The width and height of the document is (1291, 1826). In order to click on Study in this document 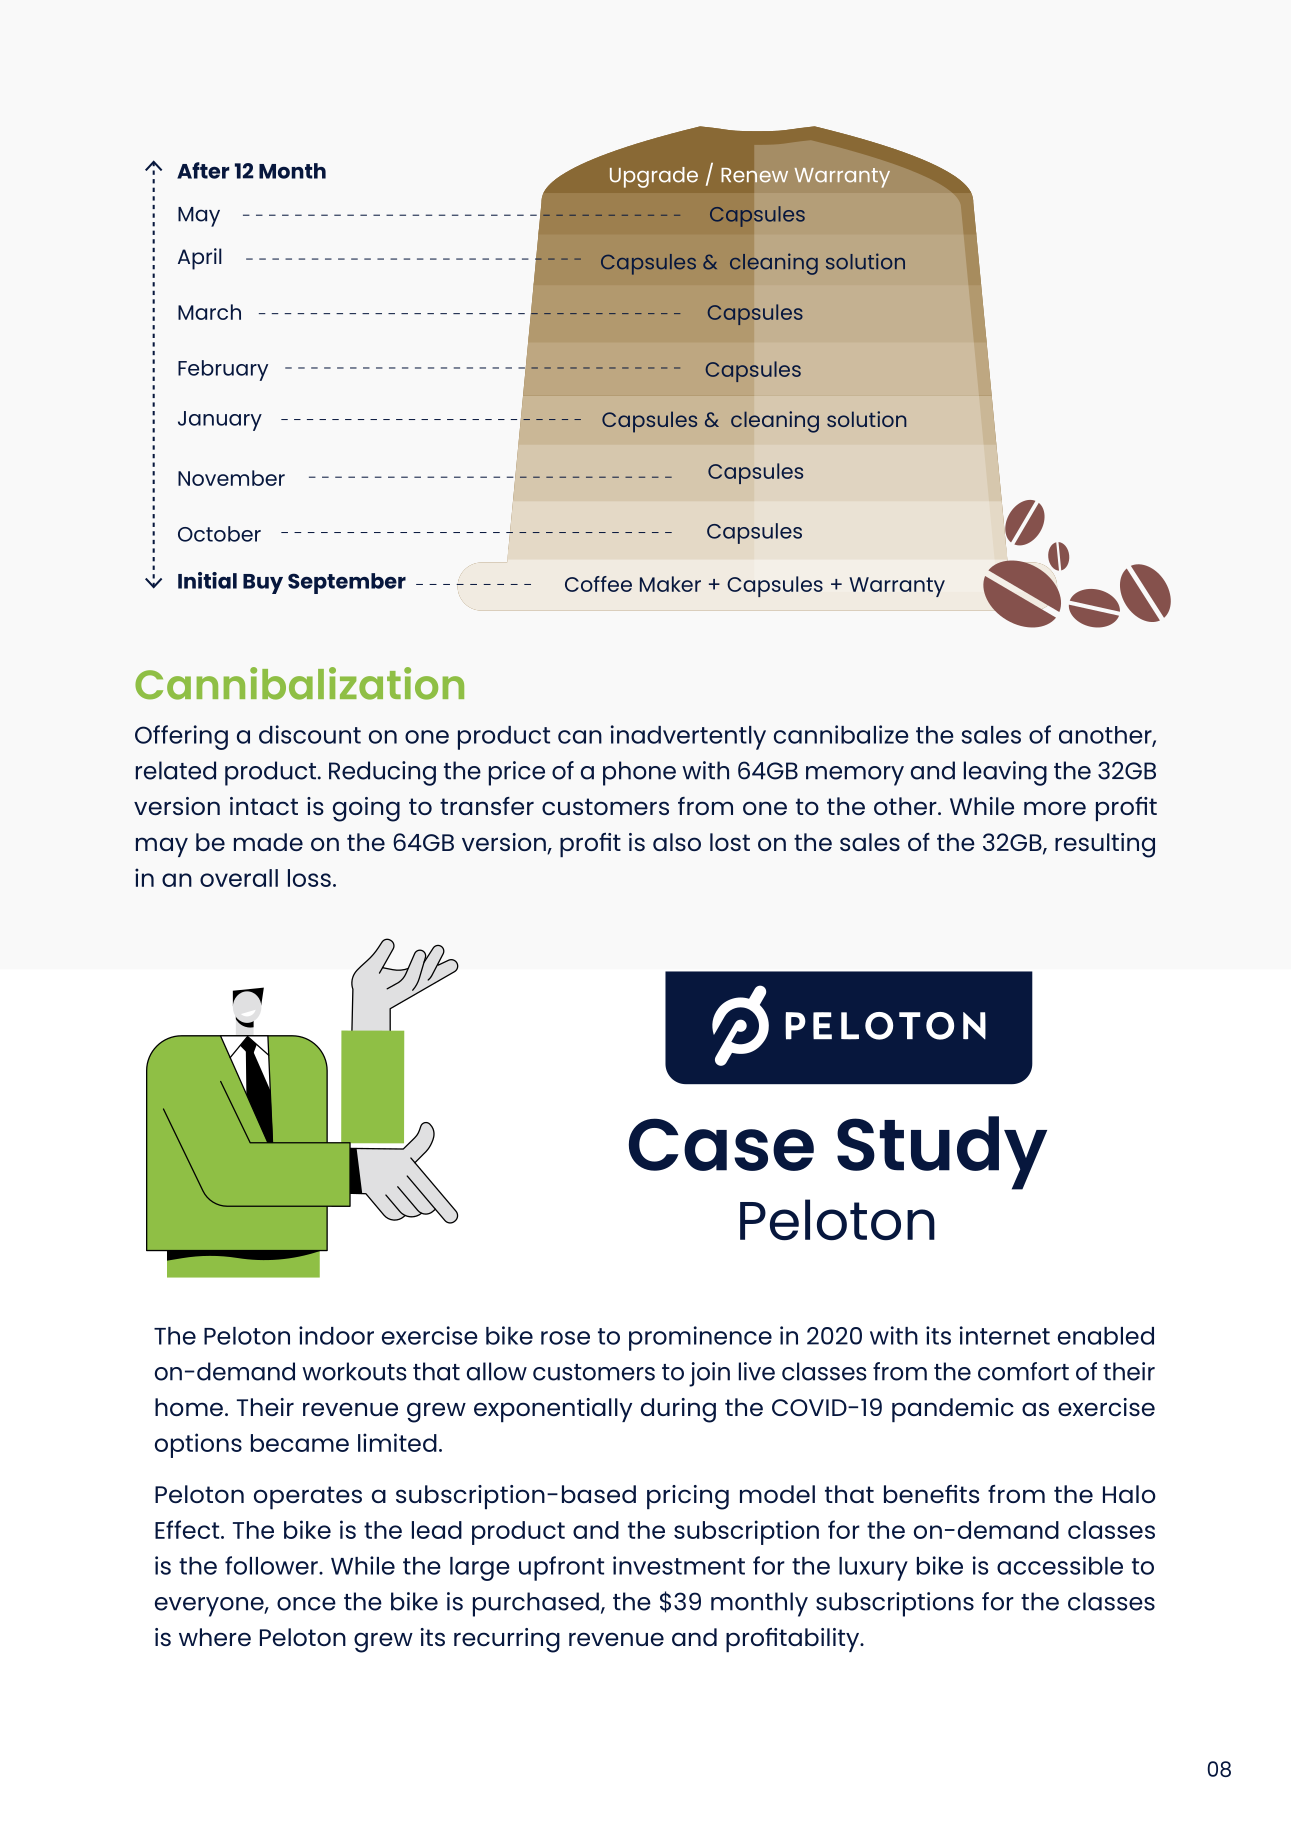, I will do `click(942, 1153)`.
